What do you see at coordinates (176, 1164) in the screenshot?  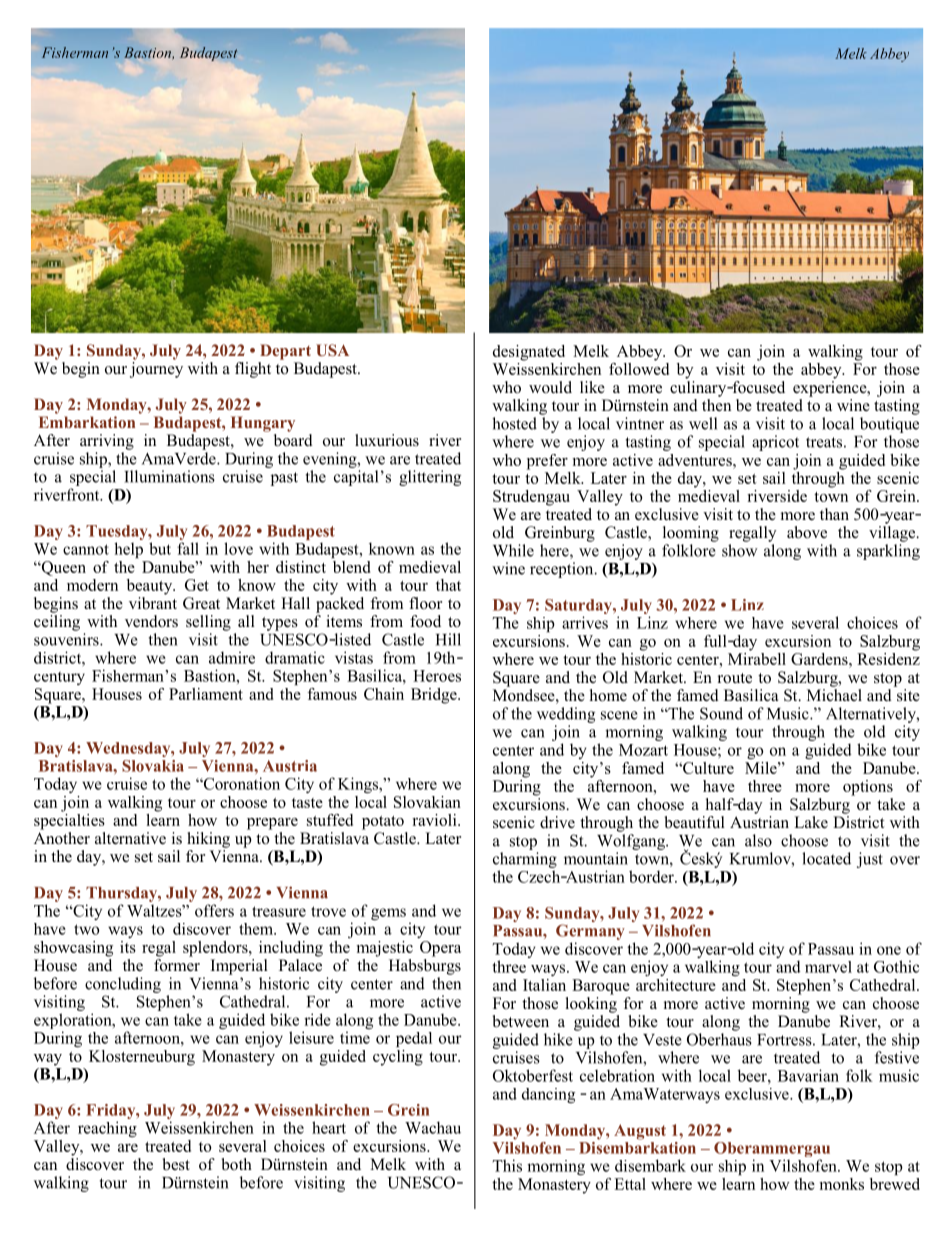 I see `best` at bounding box center [176, 1164].
